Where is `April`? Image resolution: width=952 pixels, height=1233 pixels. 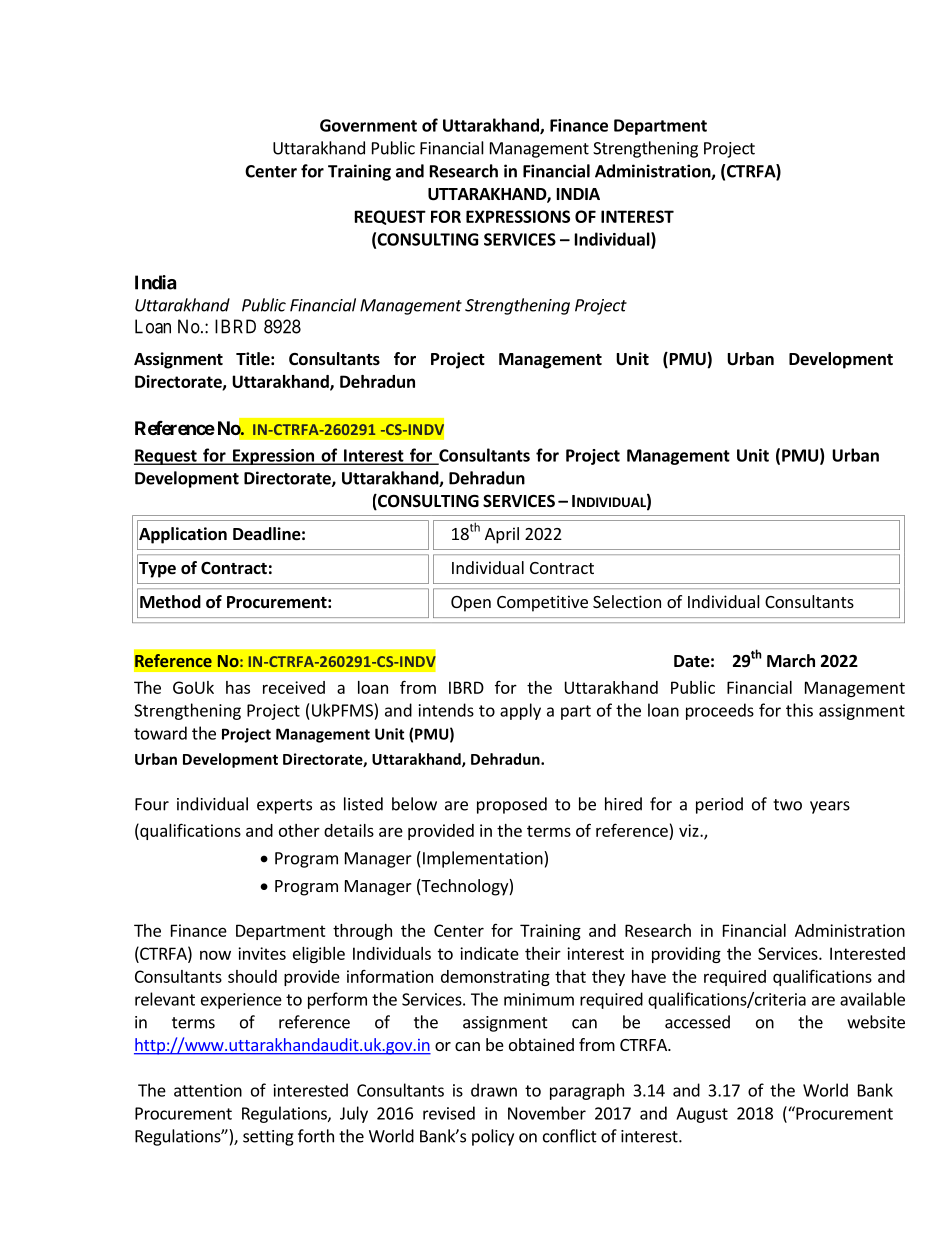 April is located at coordinates (502, 535).
